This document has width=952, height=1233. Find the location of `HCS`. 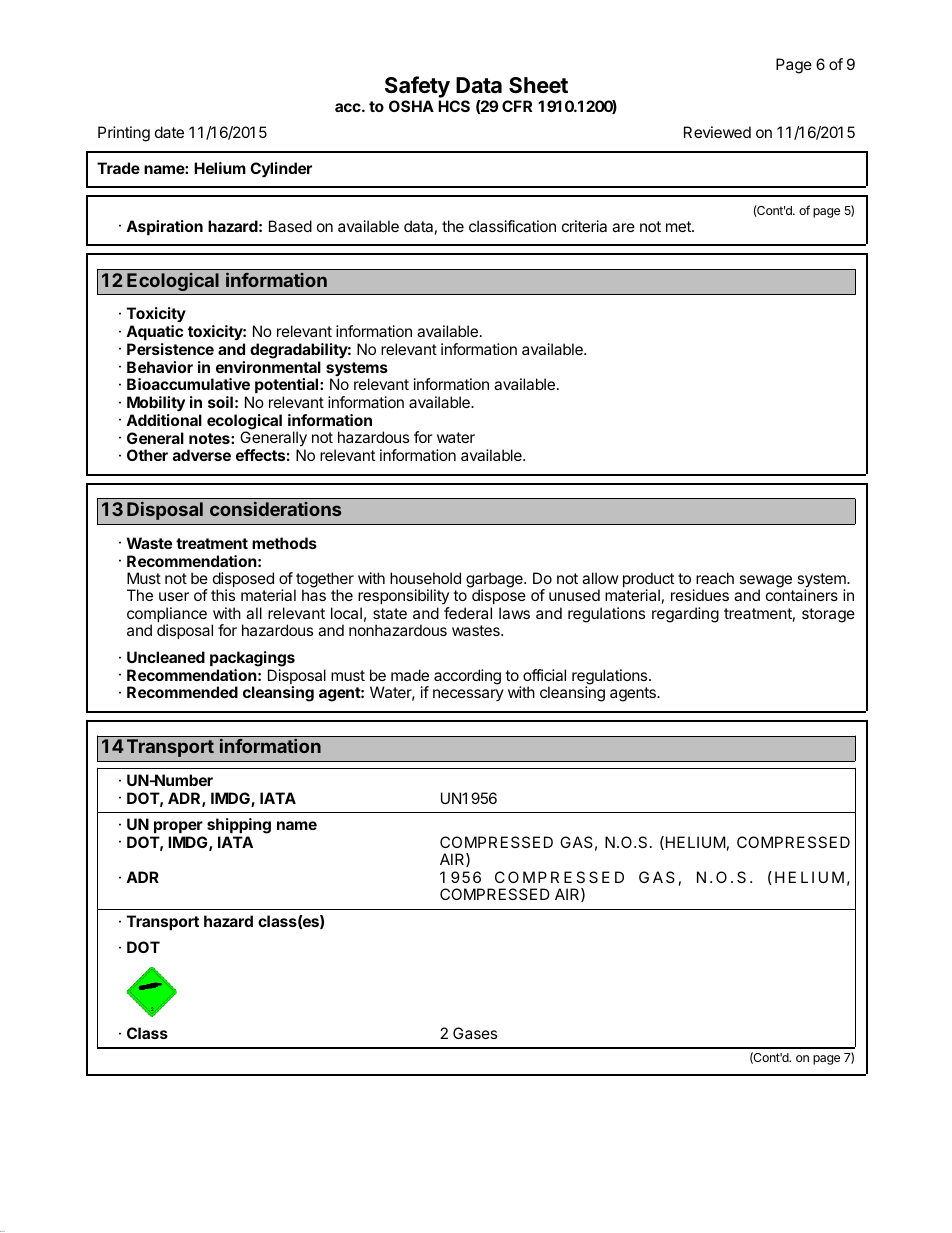

HCS is located at coordinates (454, 106).
